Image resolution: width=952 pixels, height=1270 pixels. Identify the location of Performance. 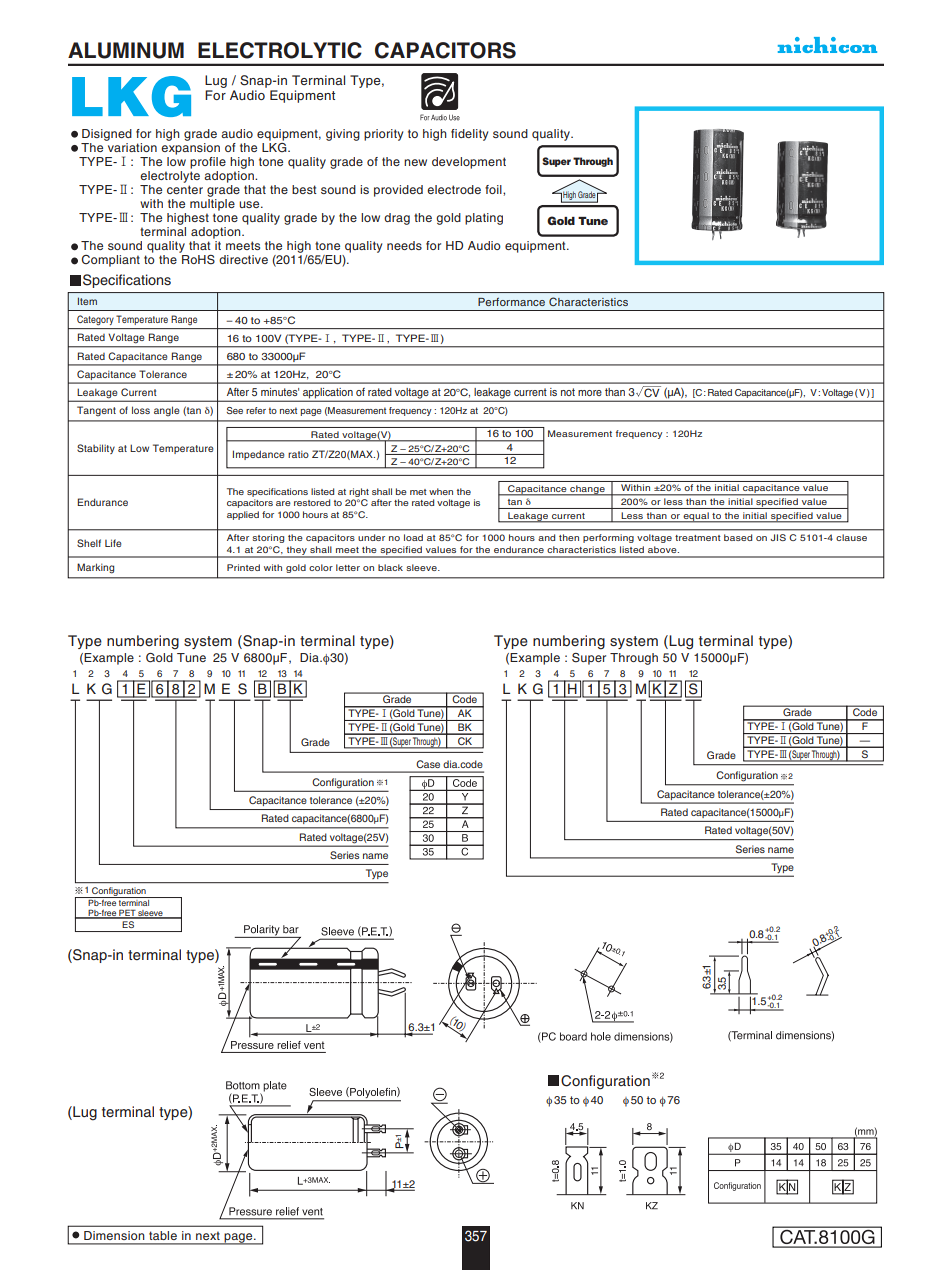
(511, 302).
